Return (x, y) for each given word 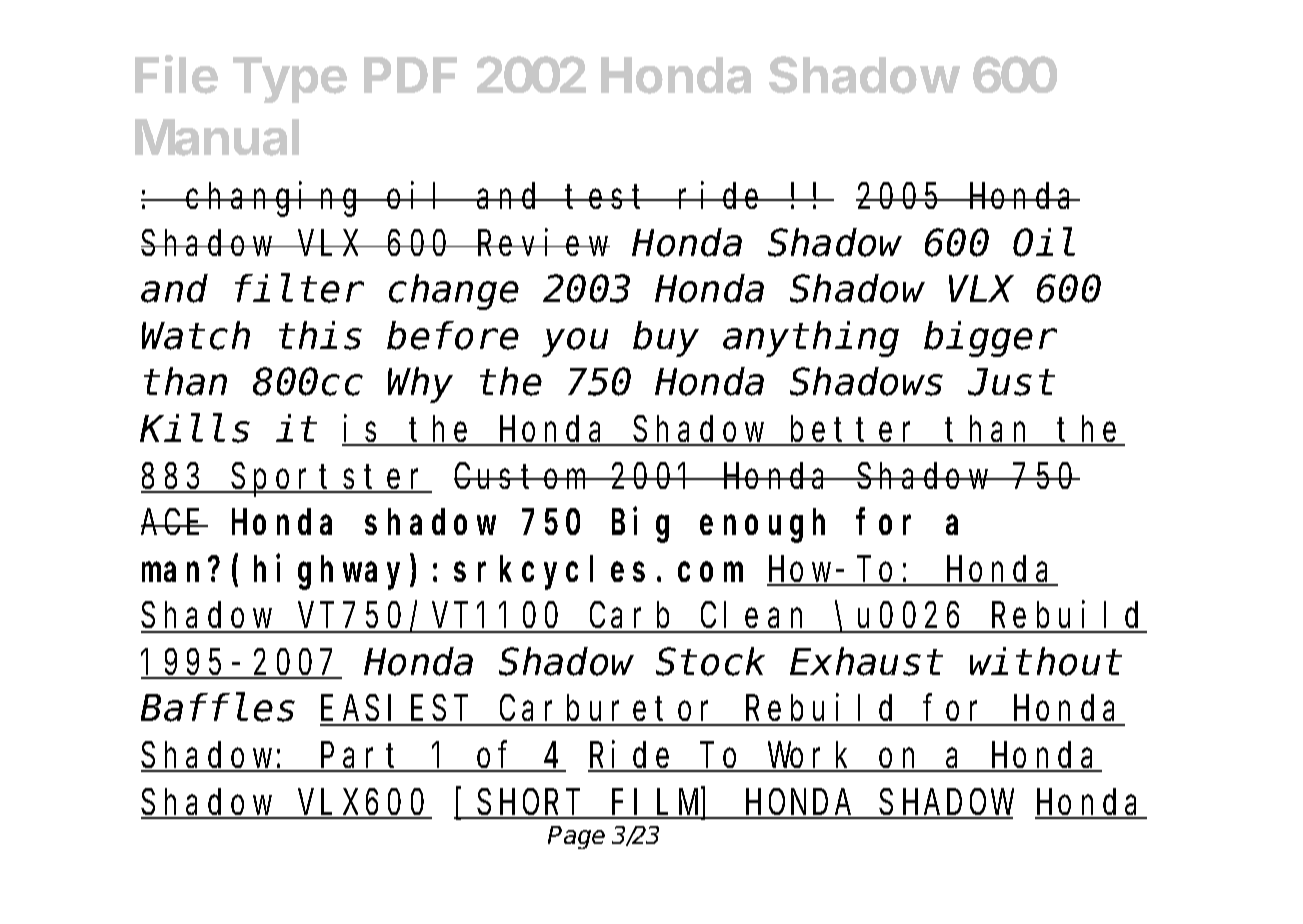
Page (576, 837)
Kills (195, 429)
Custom (522, 477)
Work (811, 757)
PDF (410, 75)
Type (290, 80)
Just (1011, 384)
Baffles (218, 709)
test (610, 197)
